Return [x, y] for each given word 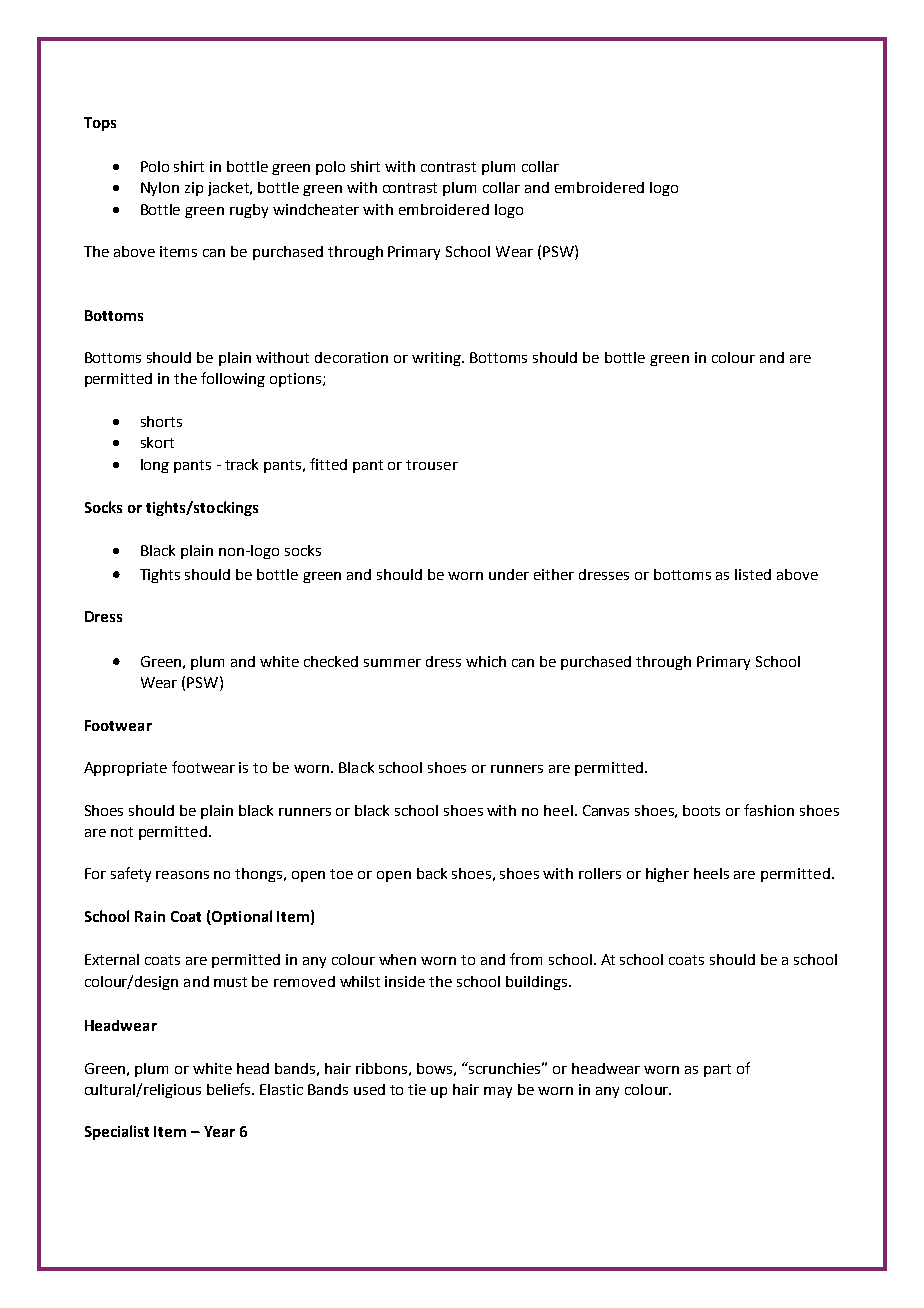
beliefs [230, 1089]
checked [331, 661]
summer [392, 663]
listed [753, 574]
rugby [249, 211]
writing [438, 359]
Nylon [160, 189]
